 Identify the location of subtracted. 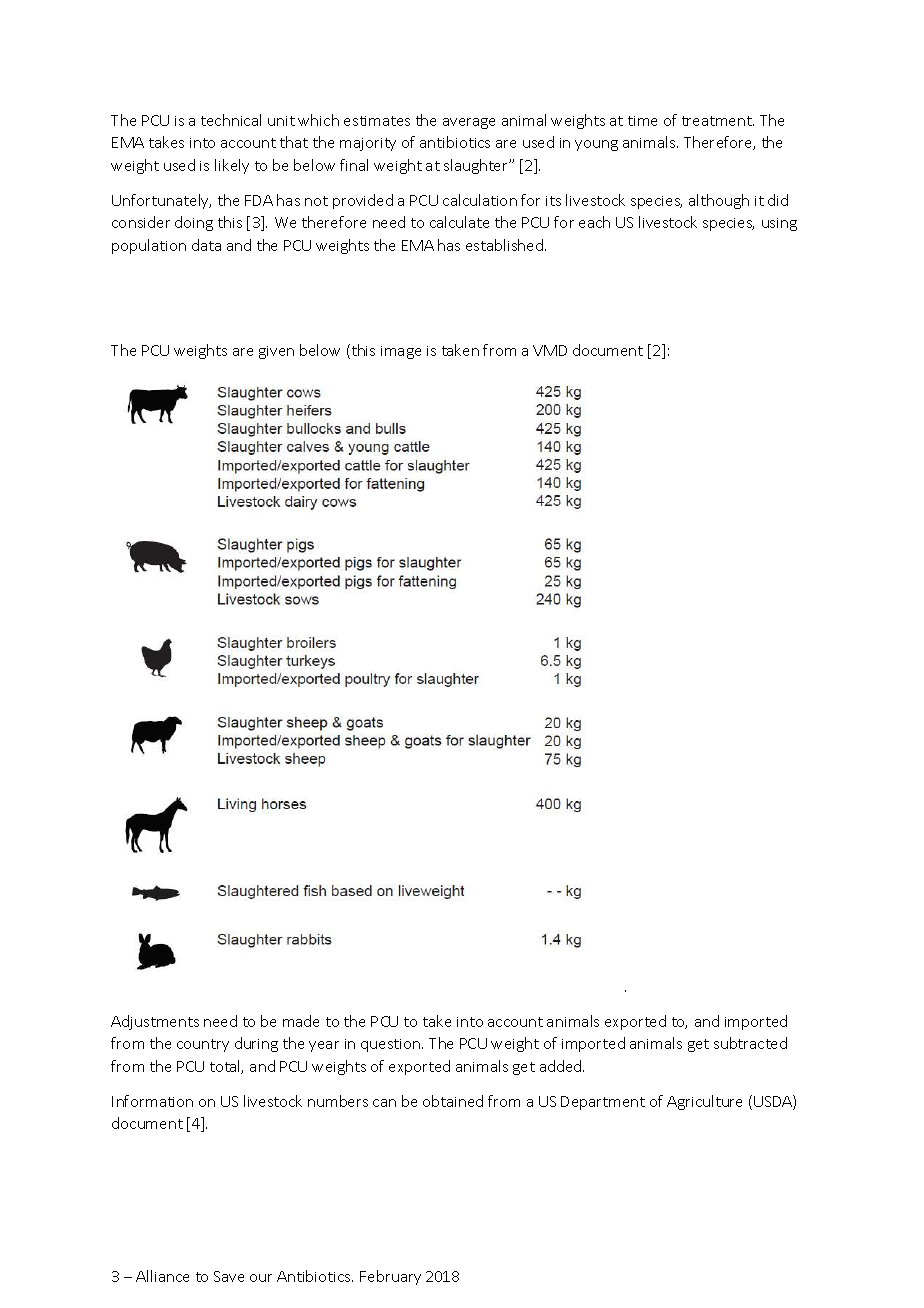
(750, 1043).
